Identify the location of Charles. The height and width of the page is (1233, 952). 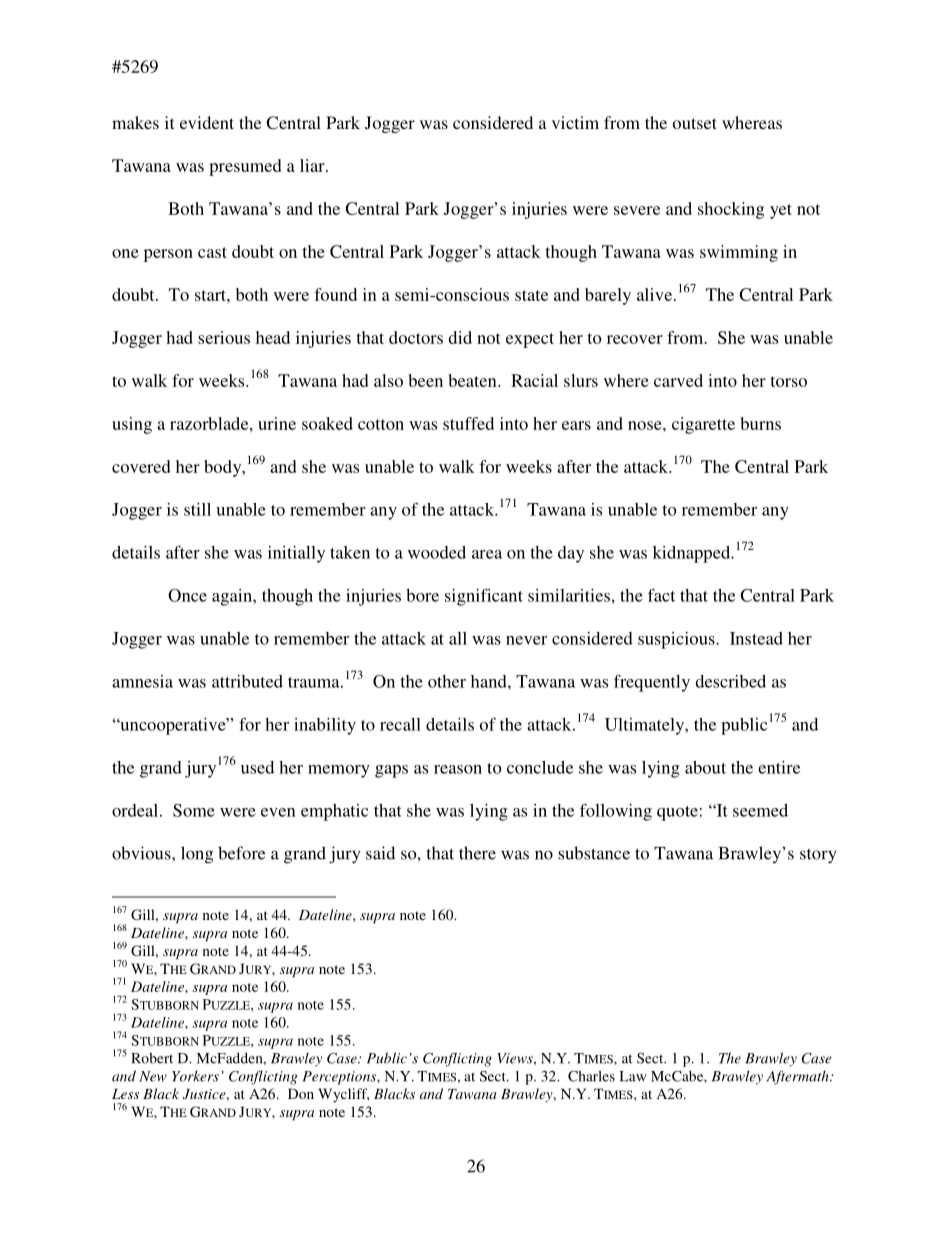
(591, 1076).
